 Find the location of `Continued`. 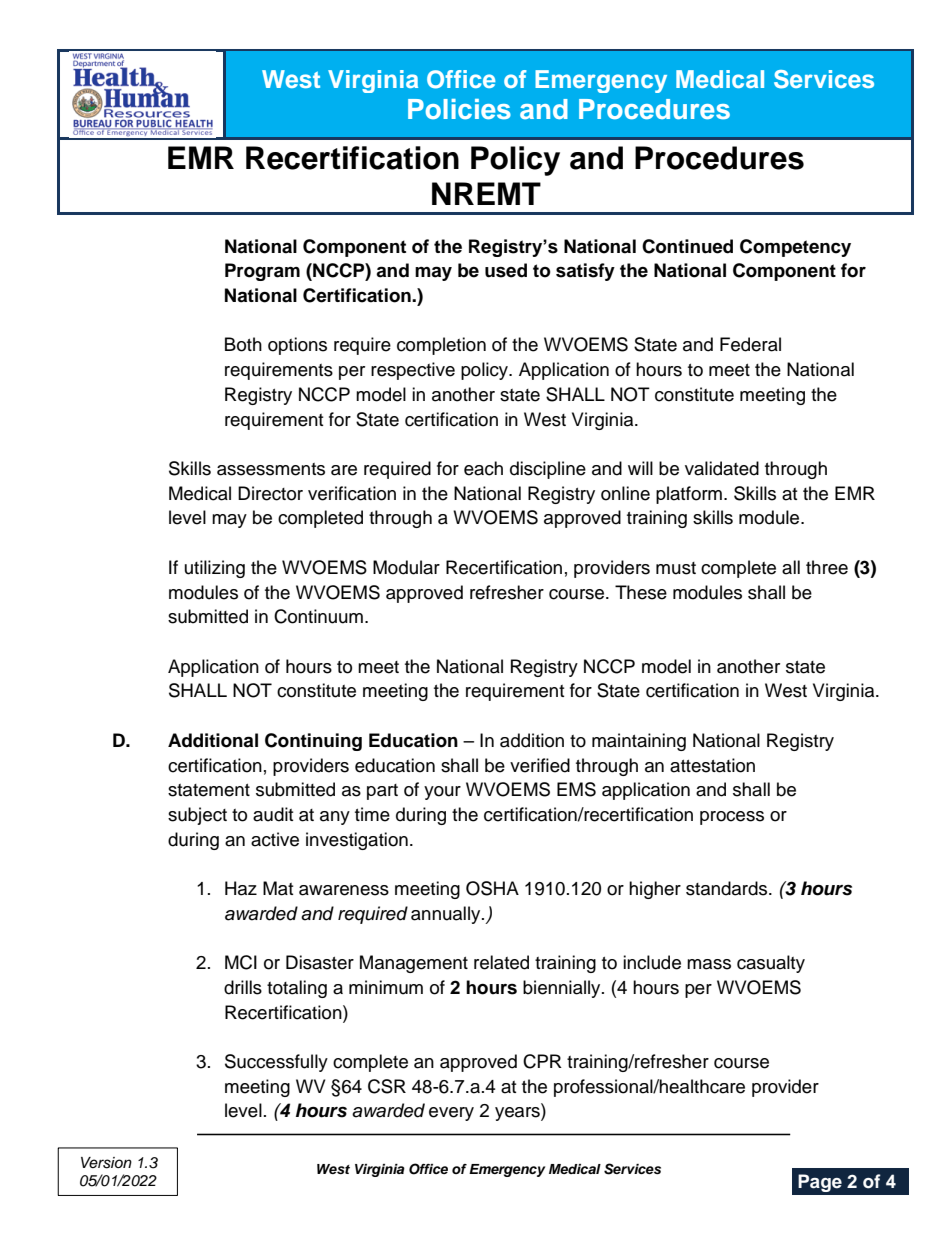

Continued is located at coordinates (687, 246).
